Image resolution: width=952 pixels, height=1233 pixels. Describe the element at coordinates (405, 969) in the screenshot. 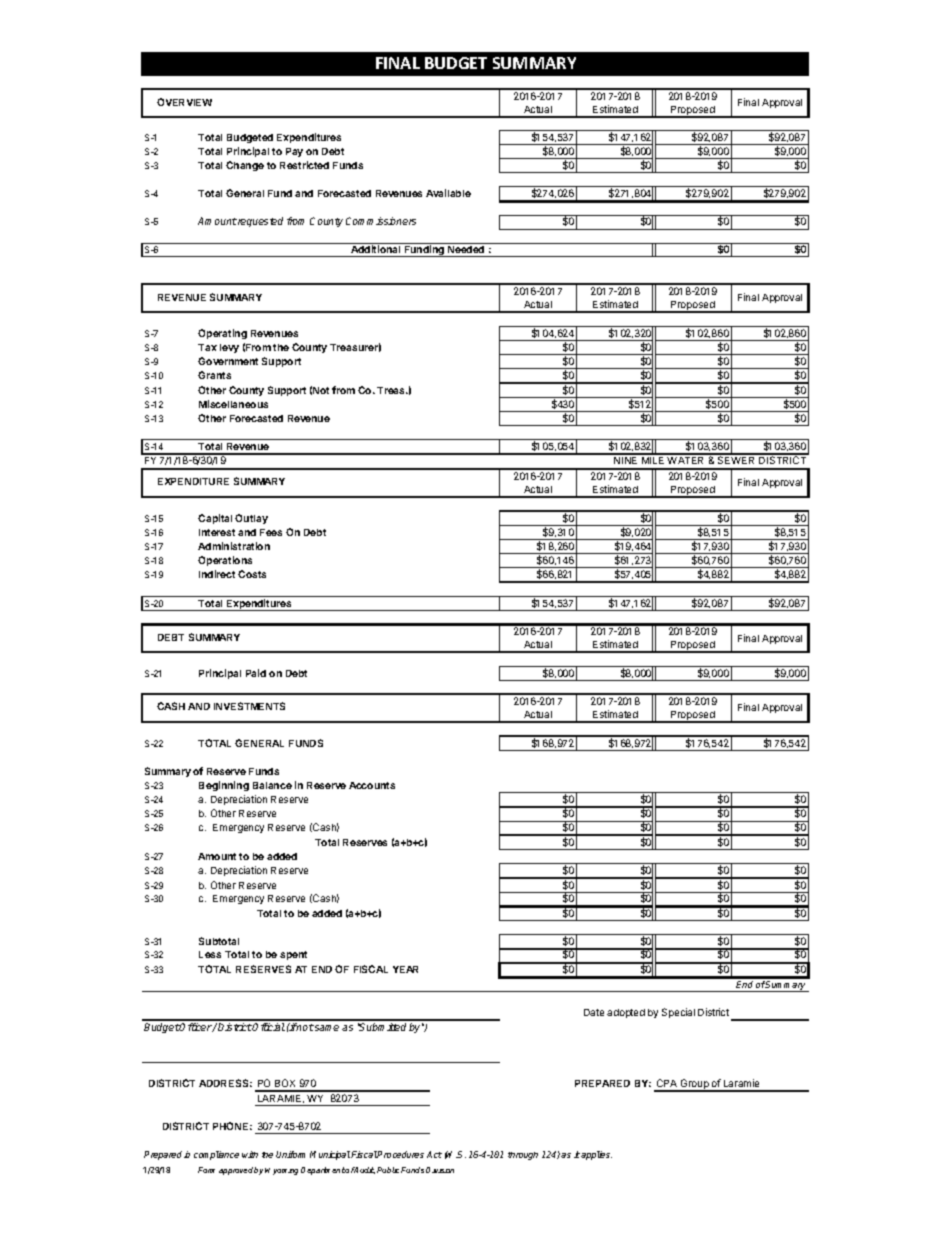

I see `YEAR` at that location.
